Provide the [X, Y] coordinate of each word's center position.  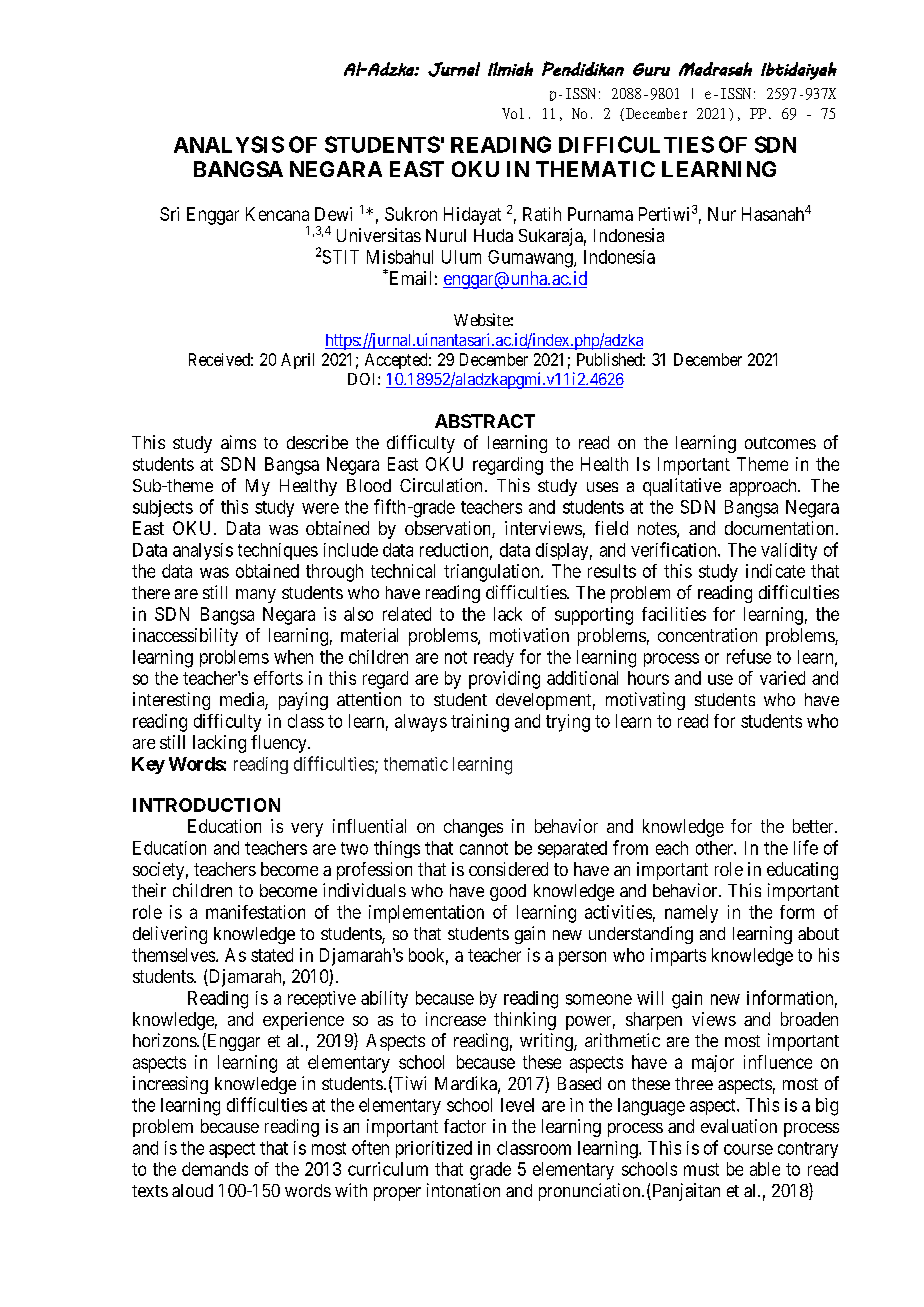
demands [215, 1169]
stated [272, 955]
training [480, 723]
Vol [513, 113]
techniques [278, 551]
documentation [781, 528]
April [297, 361]
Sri [169, 214]
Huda [493, 235]
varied [782, 678]
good [508, 892]
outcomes [780, 443]
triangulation [493, 573]
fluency [280, 744]
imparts [678, 957]
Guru [651, 69]
